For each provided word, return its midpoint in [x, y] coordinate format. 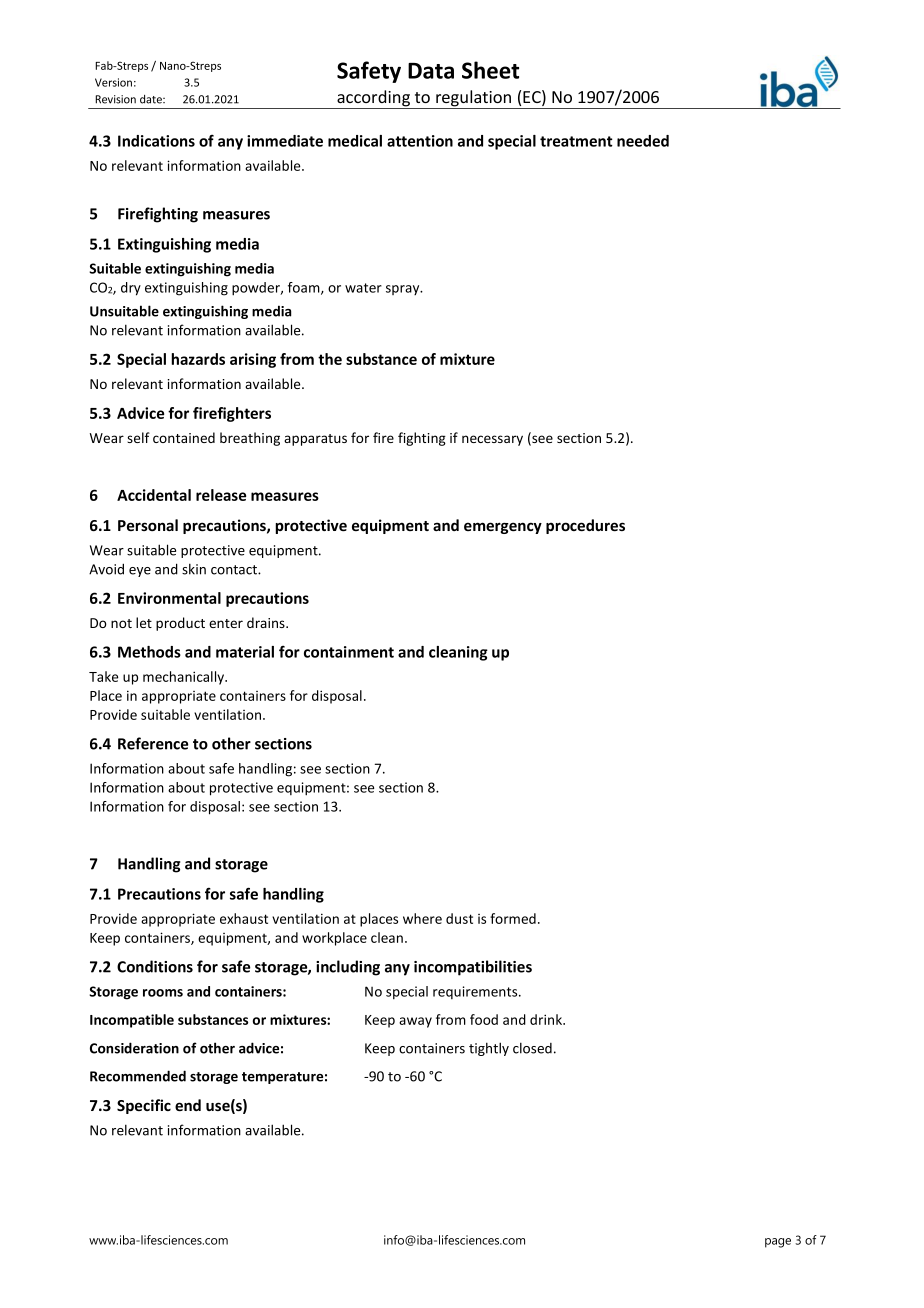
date [152, 99]
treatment [576, 141]
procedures [585, 526]
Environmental [169, 598]
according [373, 99]
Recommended [138, 1076]
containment [349, 652]
